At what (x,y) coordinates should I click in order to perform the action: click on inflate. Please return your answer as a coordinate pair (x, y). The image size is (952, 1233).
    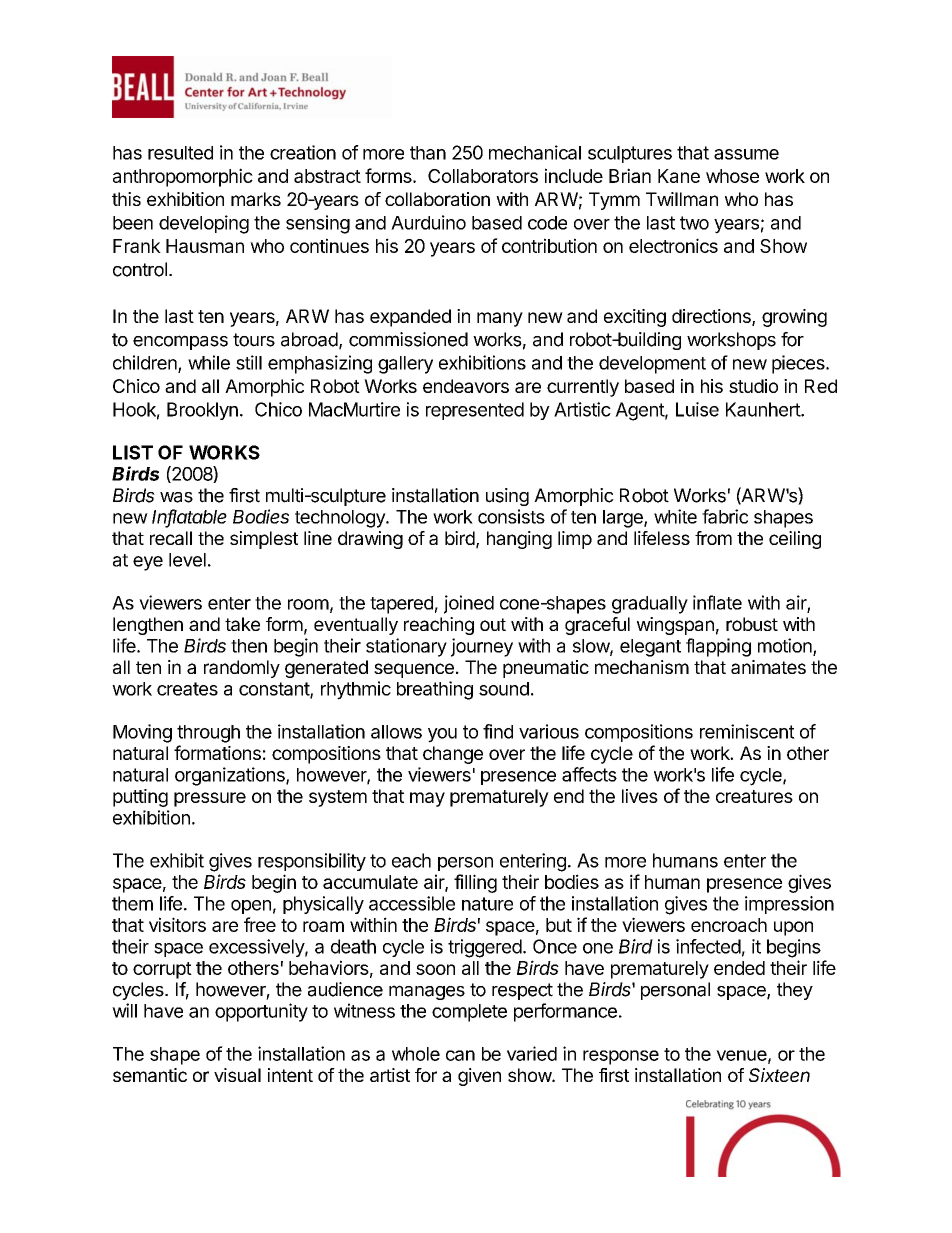
    Looking at the image, I should click on (717, 602).
